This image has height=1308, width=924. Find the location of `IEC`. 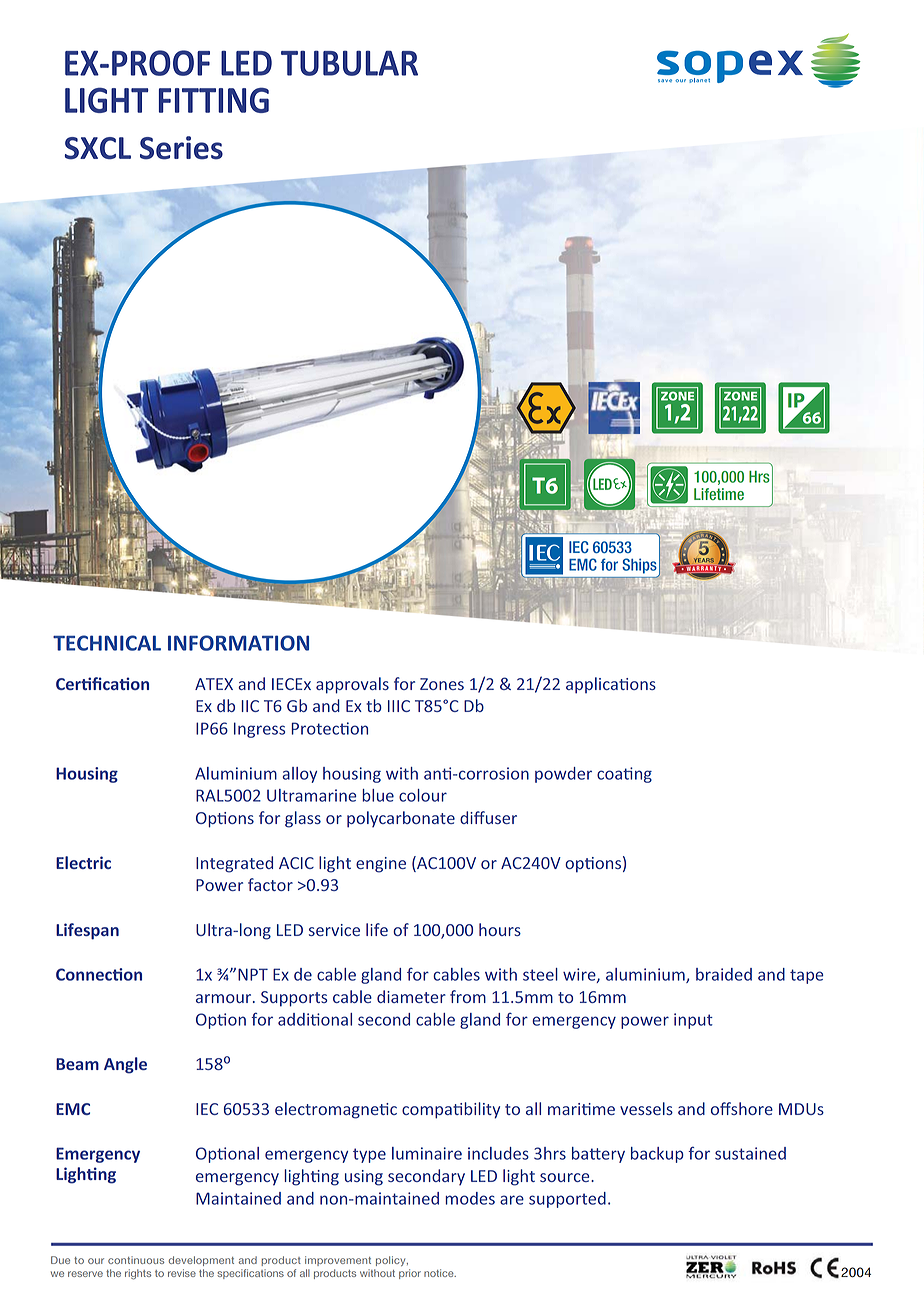

IEC is located at coordinates (579, 547).
